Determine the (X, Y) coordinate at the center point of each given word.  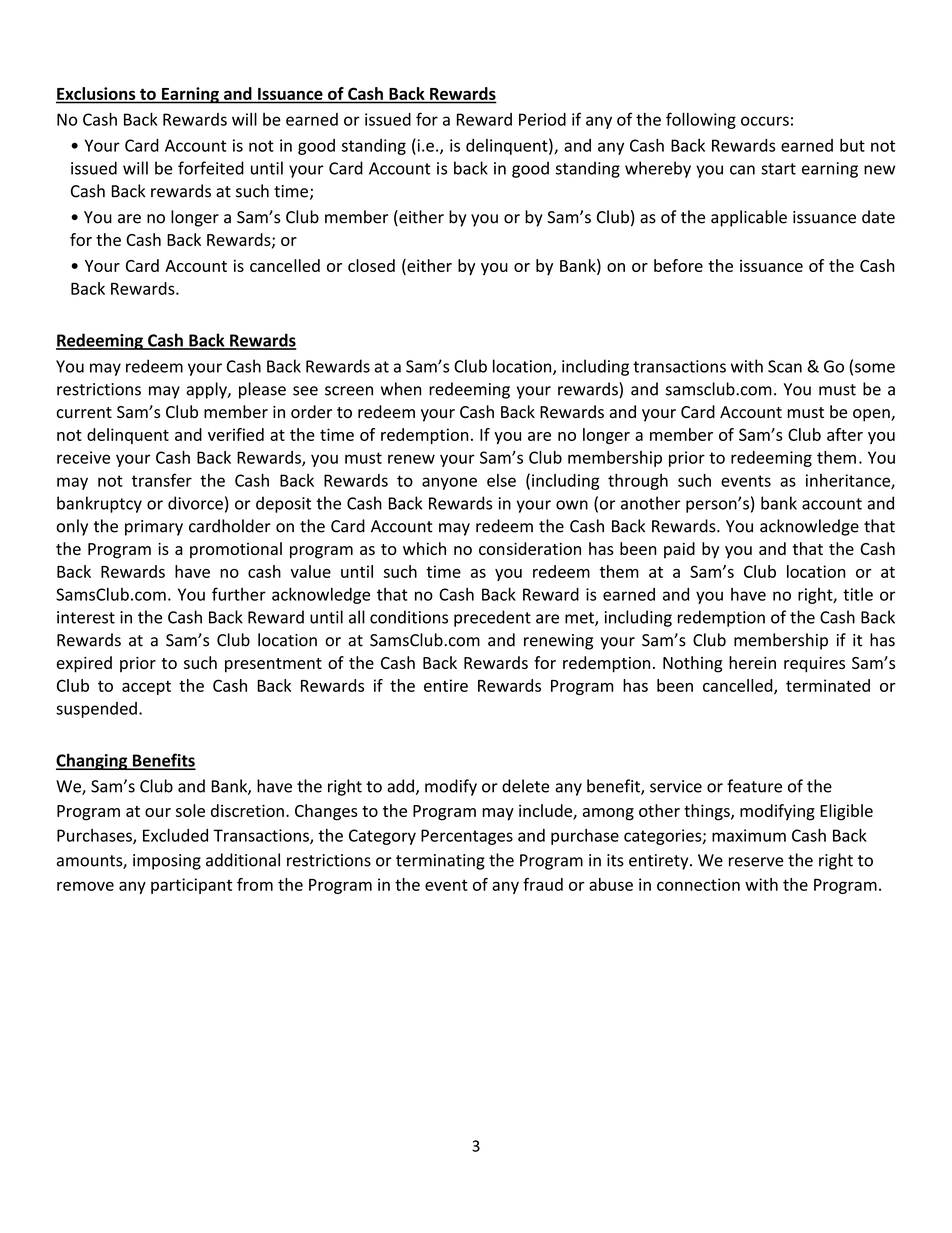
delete (525, 786)
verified (236, 434)
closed (371, 265)
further (239, 594)
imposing (167, 862)
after (845, 434)
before (678, 265)
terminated (828, 685)
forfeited (211, 168)
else (501, 480)
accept (146, 687)
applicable (749, 218)
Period (542, 119)
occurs (765, 121)
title (858, 594)
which (424, 548)
